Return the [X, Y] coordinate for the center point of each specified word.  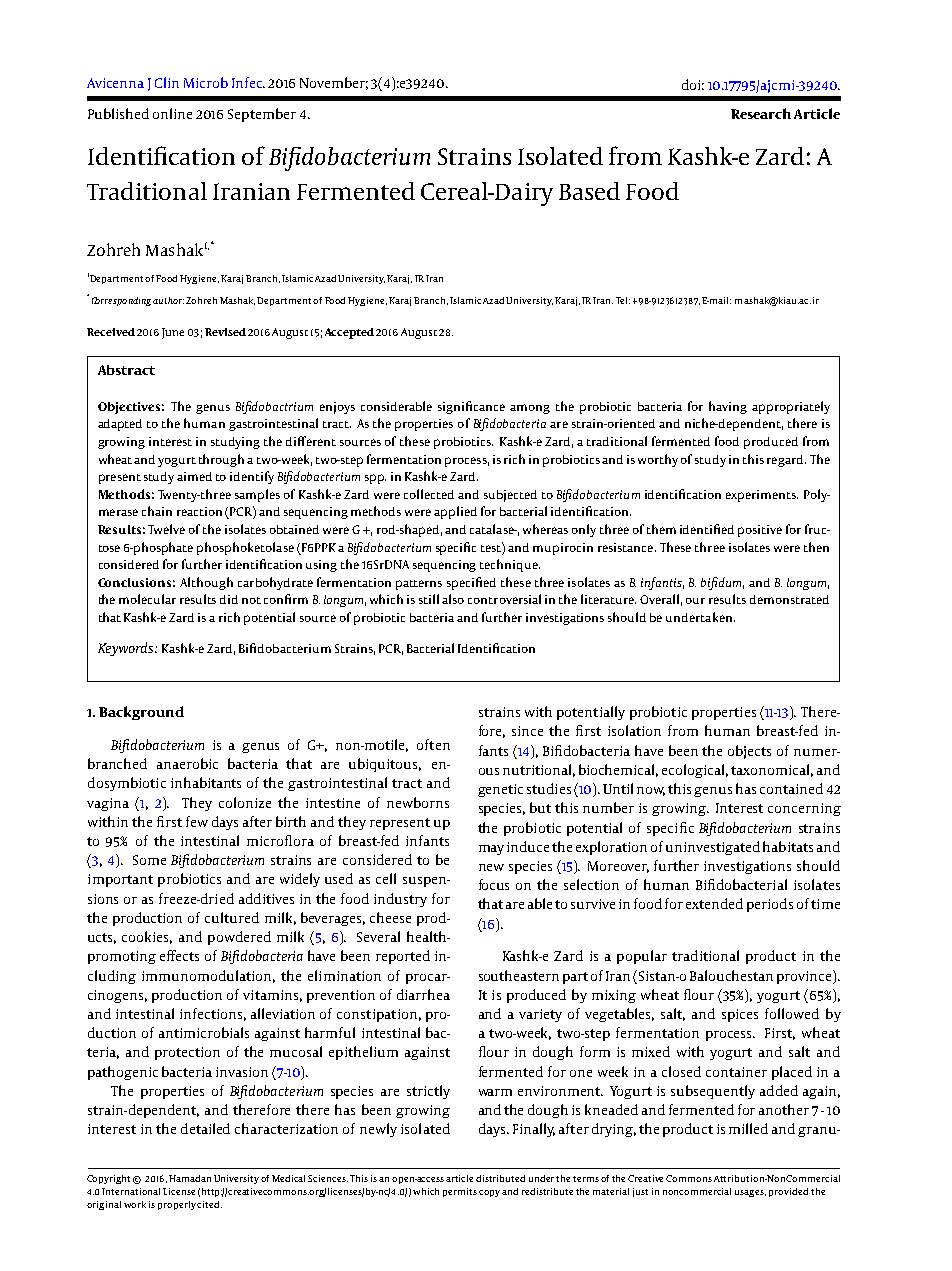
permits [460, 1192]
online [172, 113]
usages [750, 1193]
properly [178, 1205]
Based [589, 191]
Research [761, 113]
